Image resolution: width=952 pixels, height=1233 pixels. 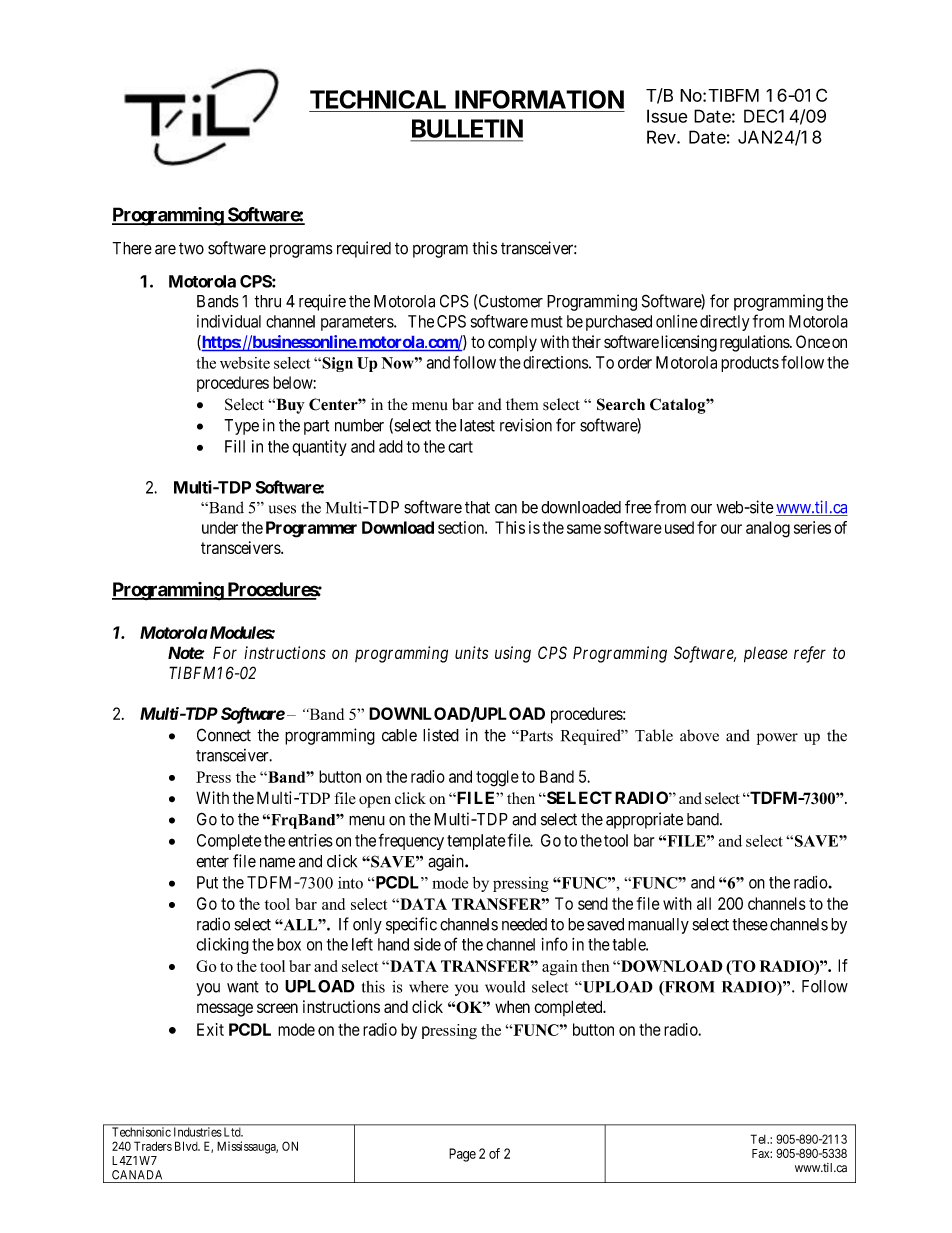 I want to click on Issue, so click(x=667, y=116).
